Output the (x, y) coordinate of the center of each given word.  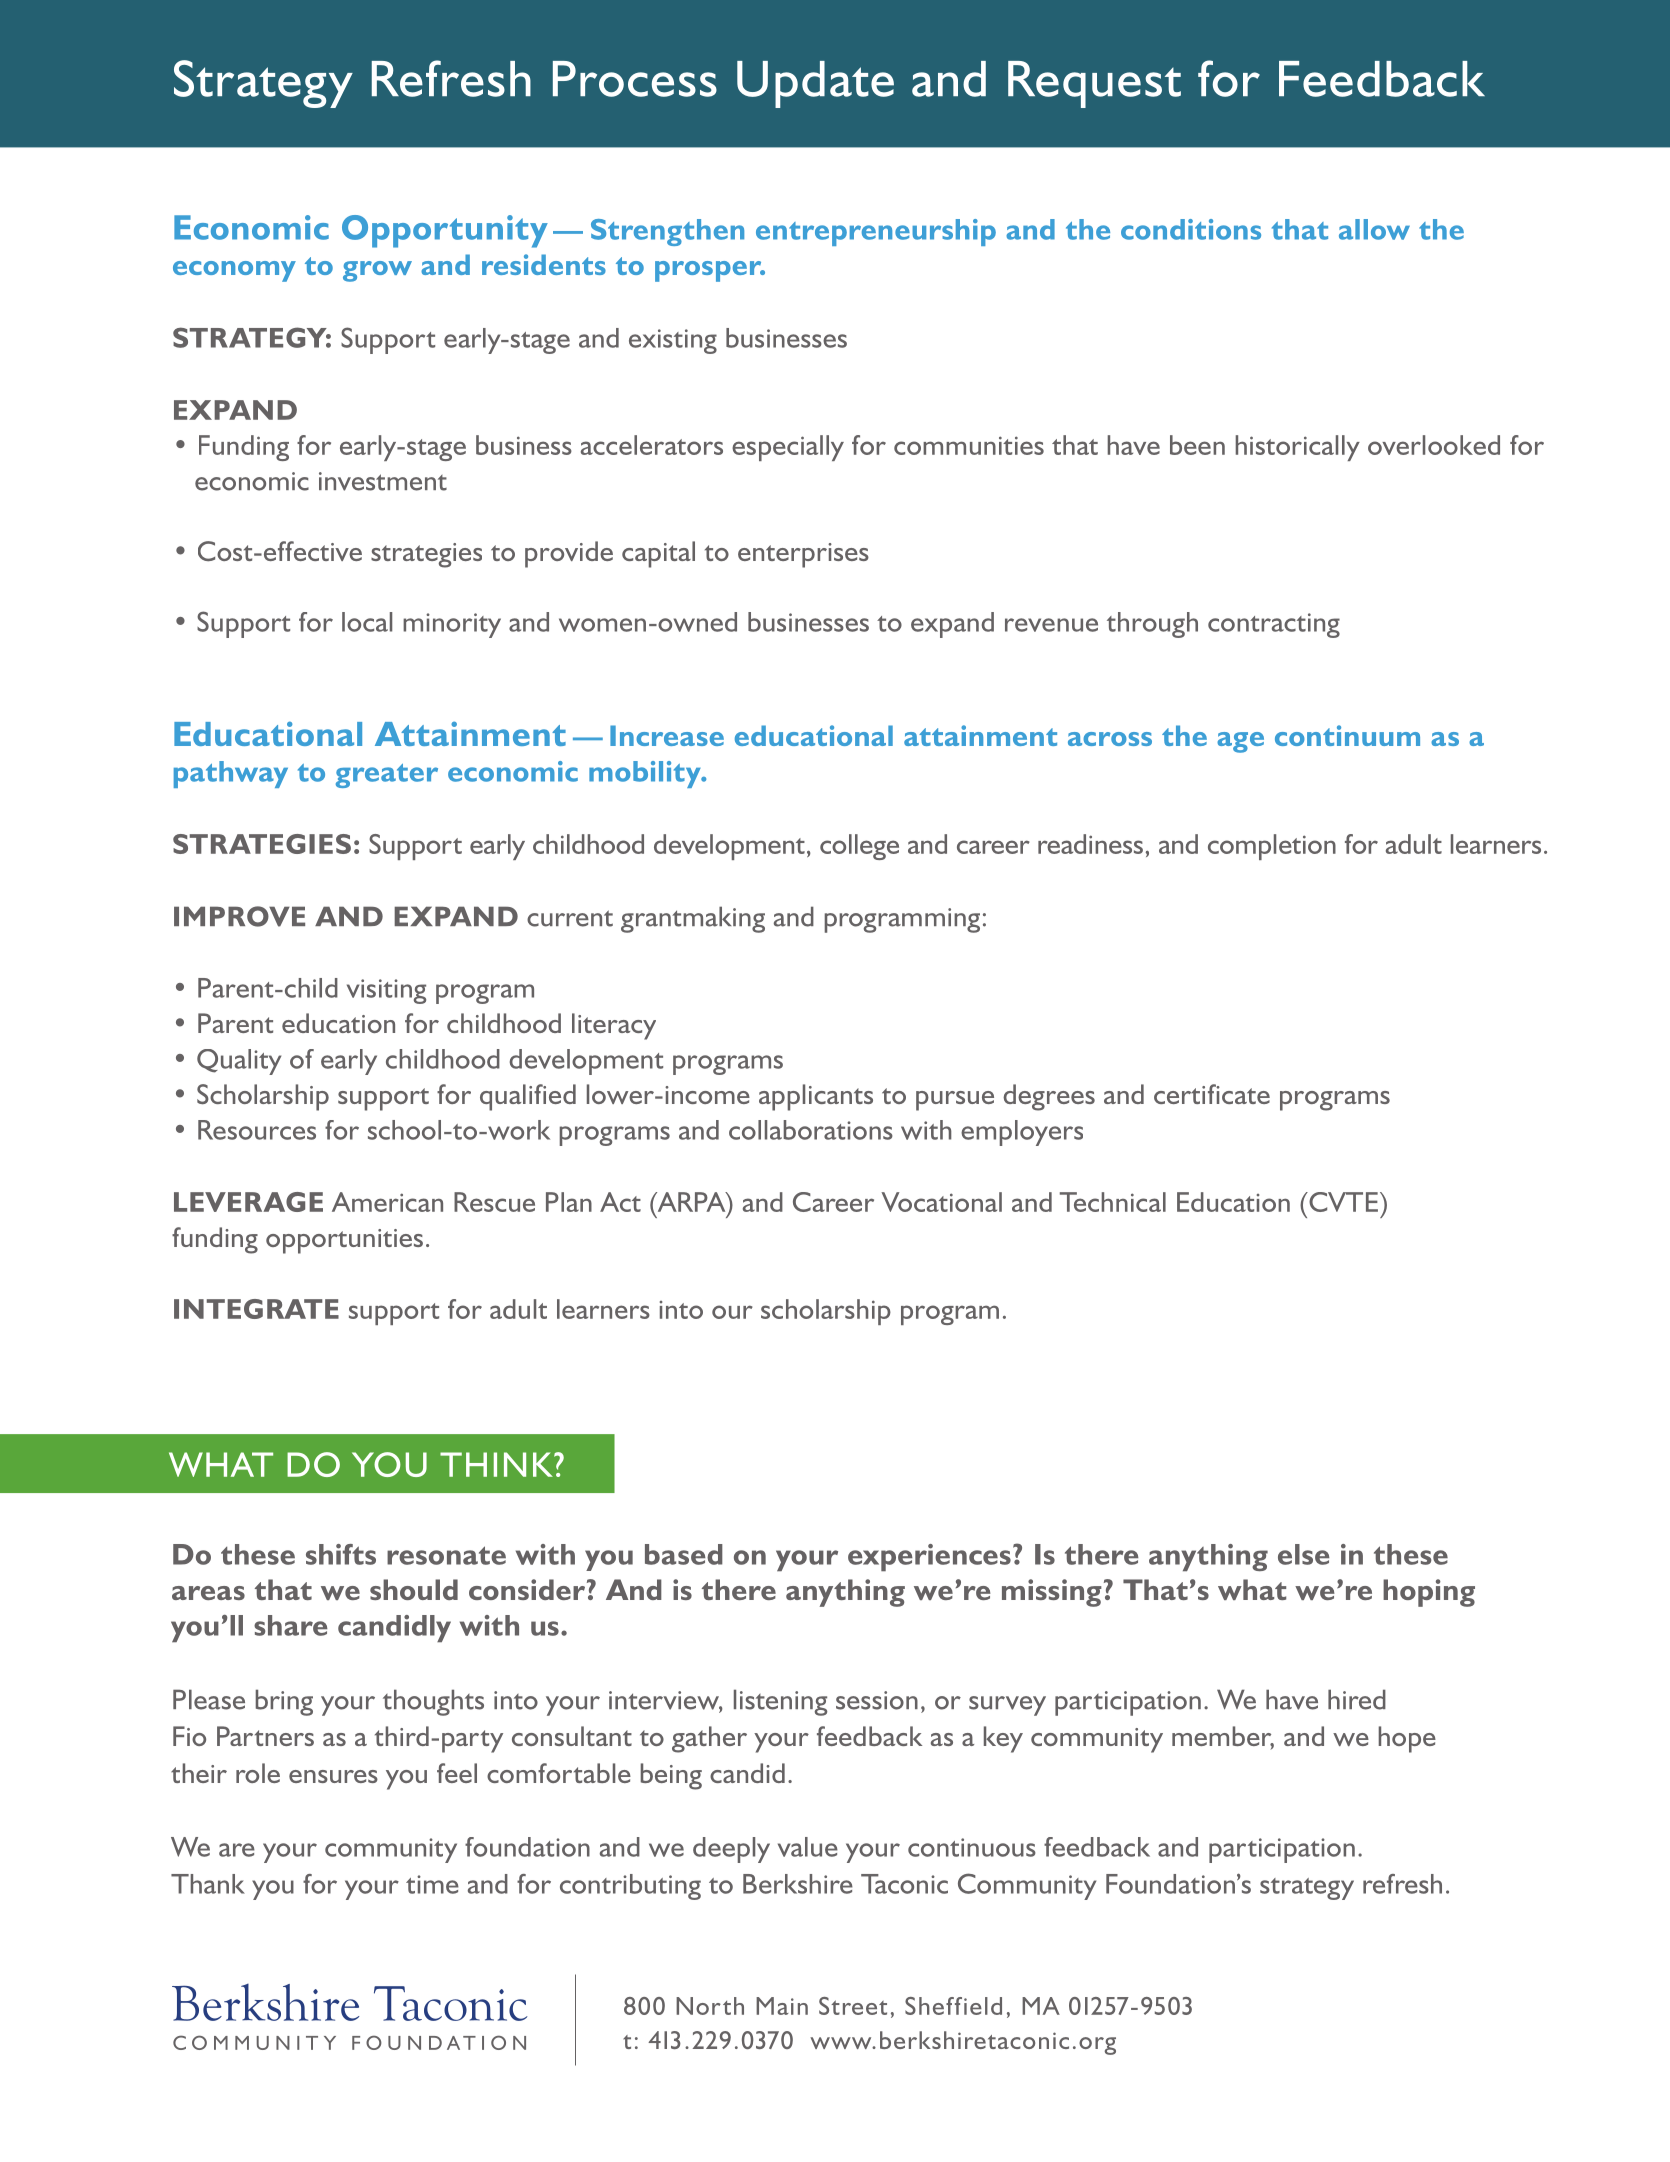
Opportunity (445, 231)
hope (1407, 1739)
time (432, 1884)
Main (782, 2006)
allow (1374, 229)
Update (815, 84)
